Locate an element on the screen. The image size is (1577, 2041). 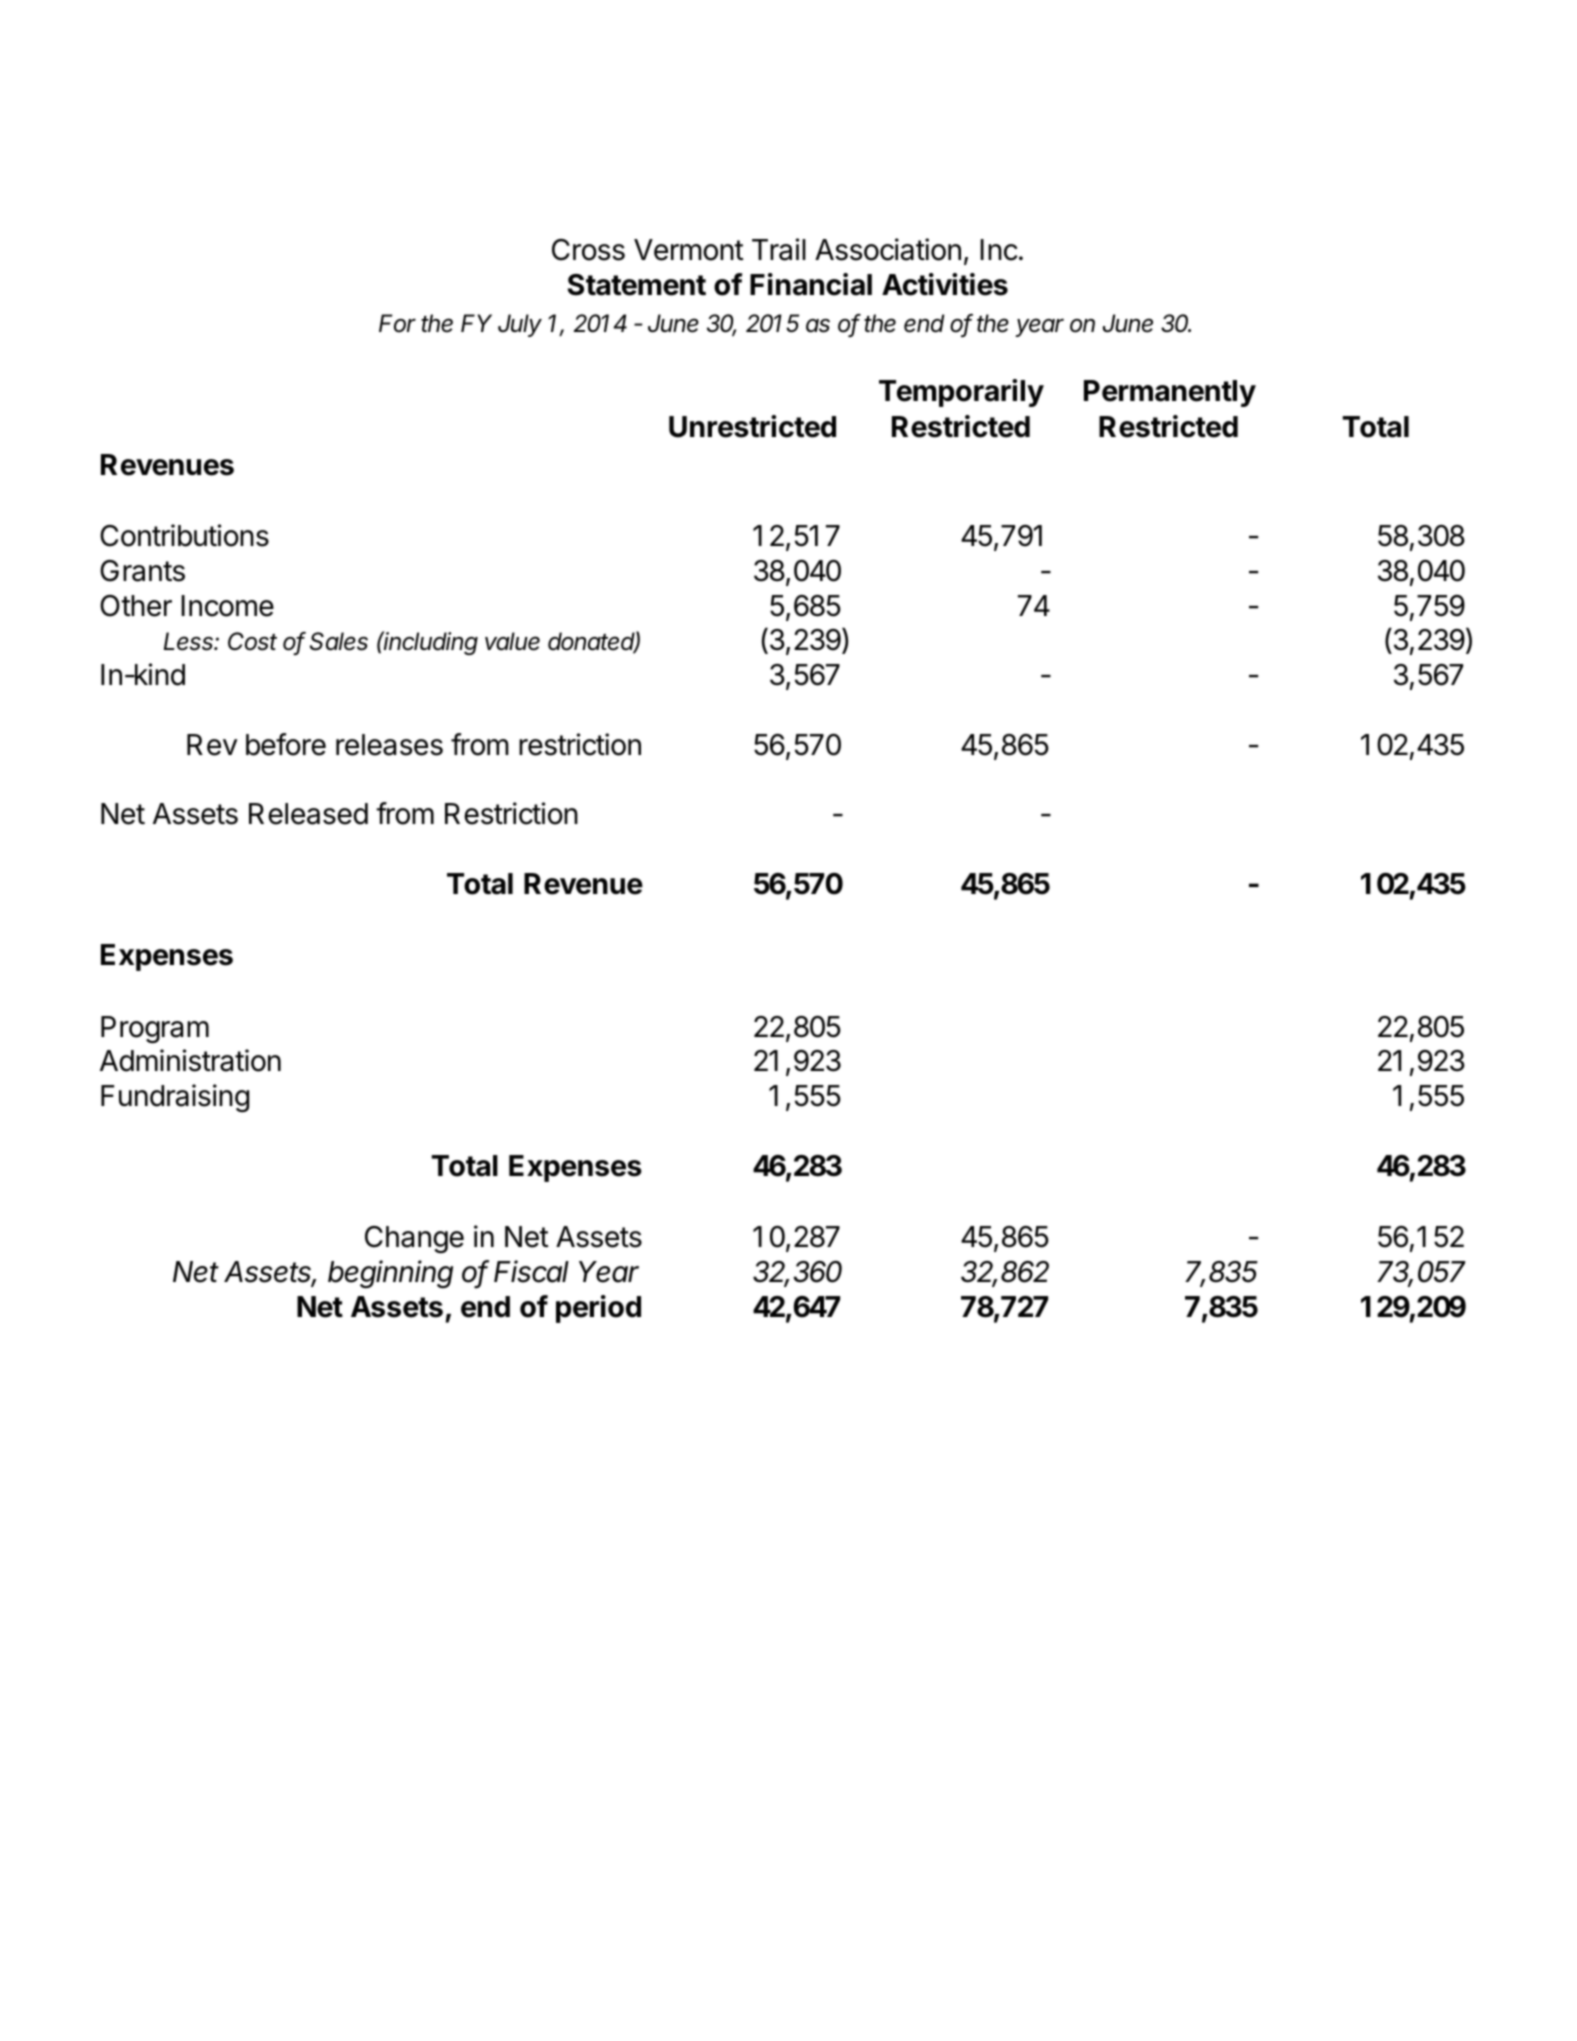
Temporarily is located at coordinates (961, 393).
